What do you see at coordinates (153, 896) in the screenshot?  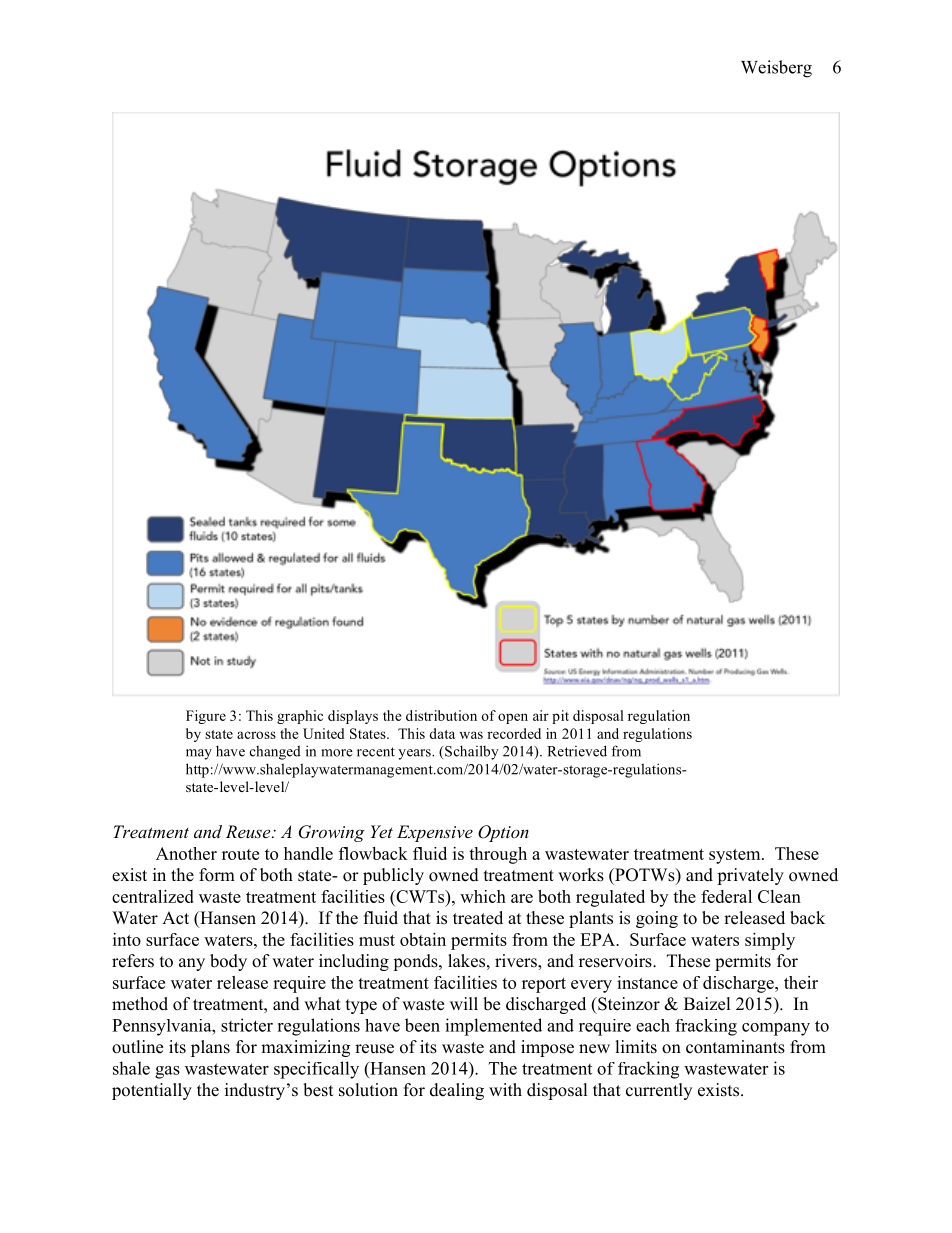 I see `centralized` at bounding box center [153, 896].
